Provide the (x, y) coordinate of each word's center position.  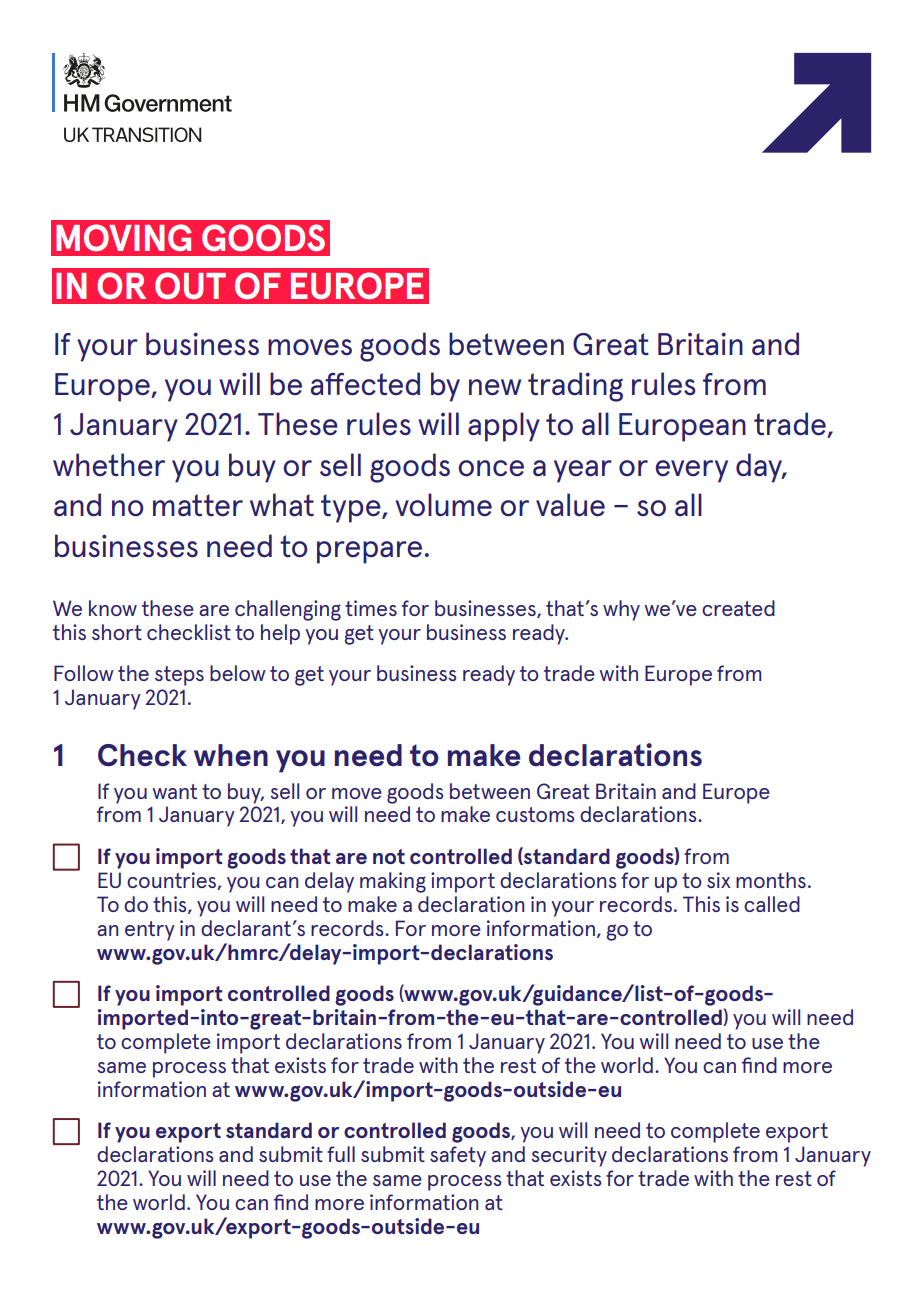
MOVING (124, 237)
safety (458, 1156)
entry (150, 931)
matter (198, 505)
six (719, 880)
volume (443, 505)
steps (179, 676)
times (371, 608)
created (738, 608)
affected (365, 384)
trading (575, 387)
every (691, 471)
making (393, 882)
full (341, 1154)
